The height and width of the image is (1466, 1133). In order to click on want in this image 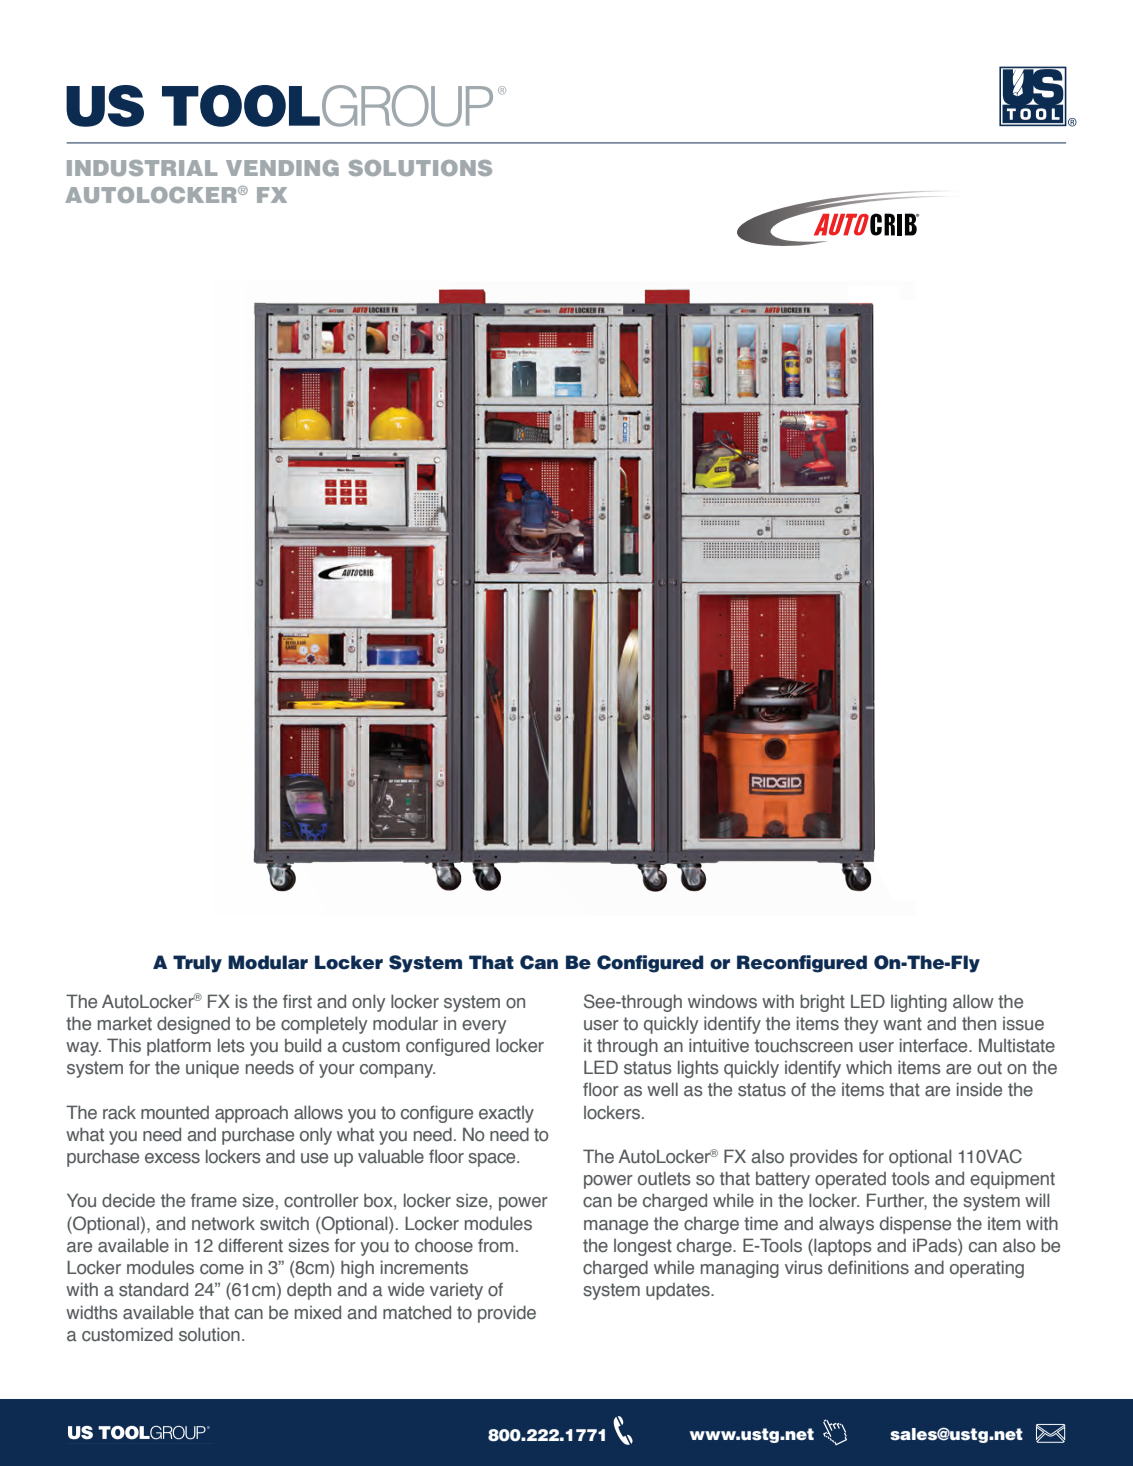, I will do `click(902, 1023)`.
